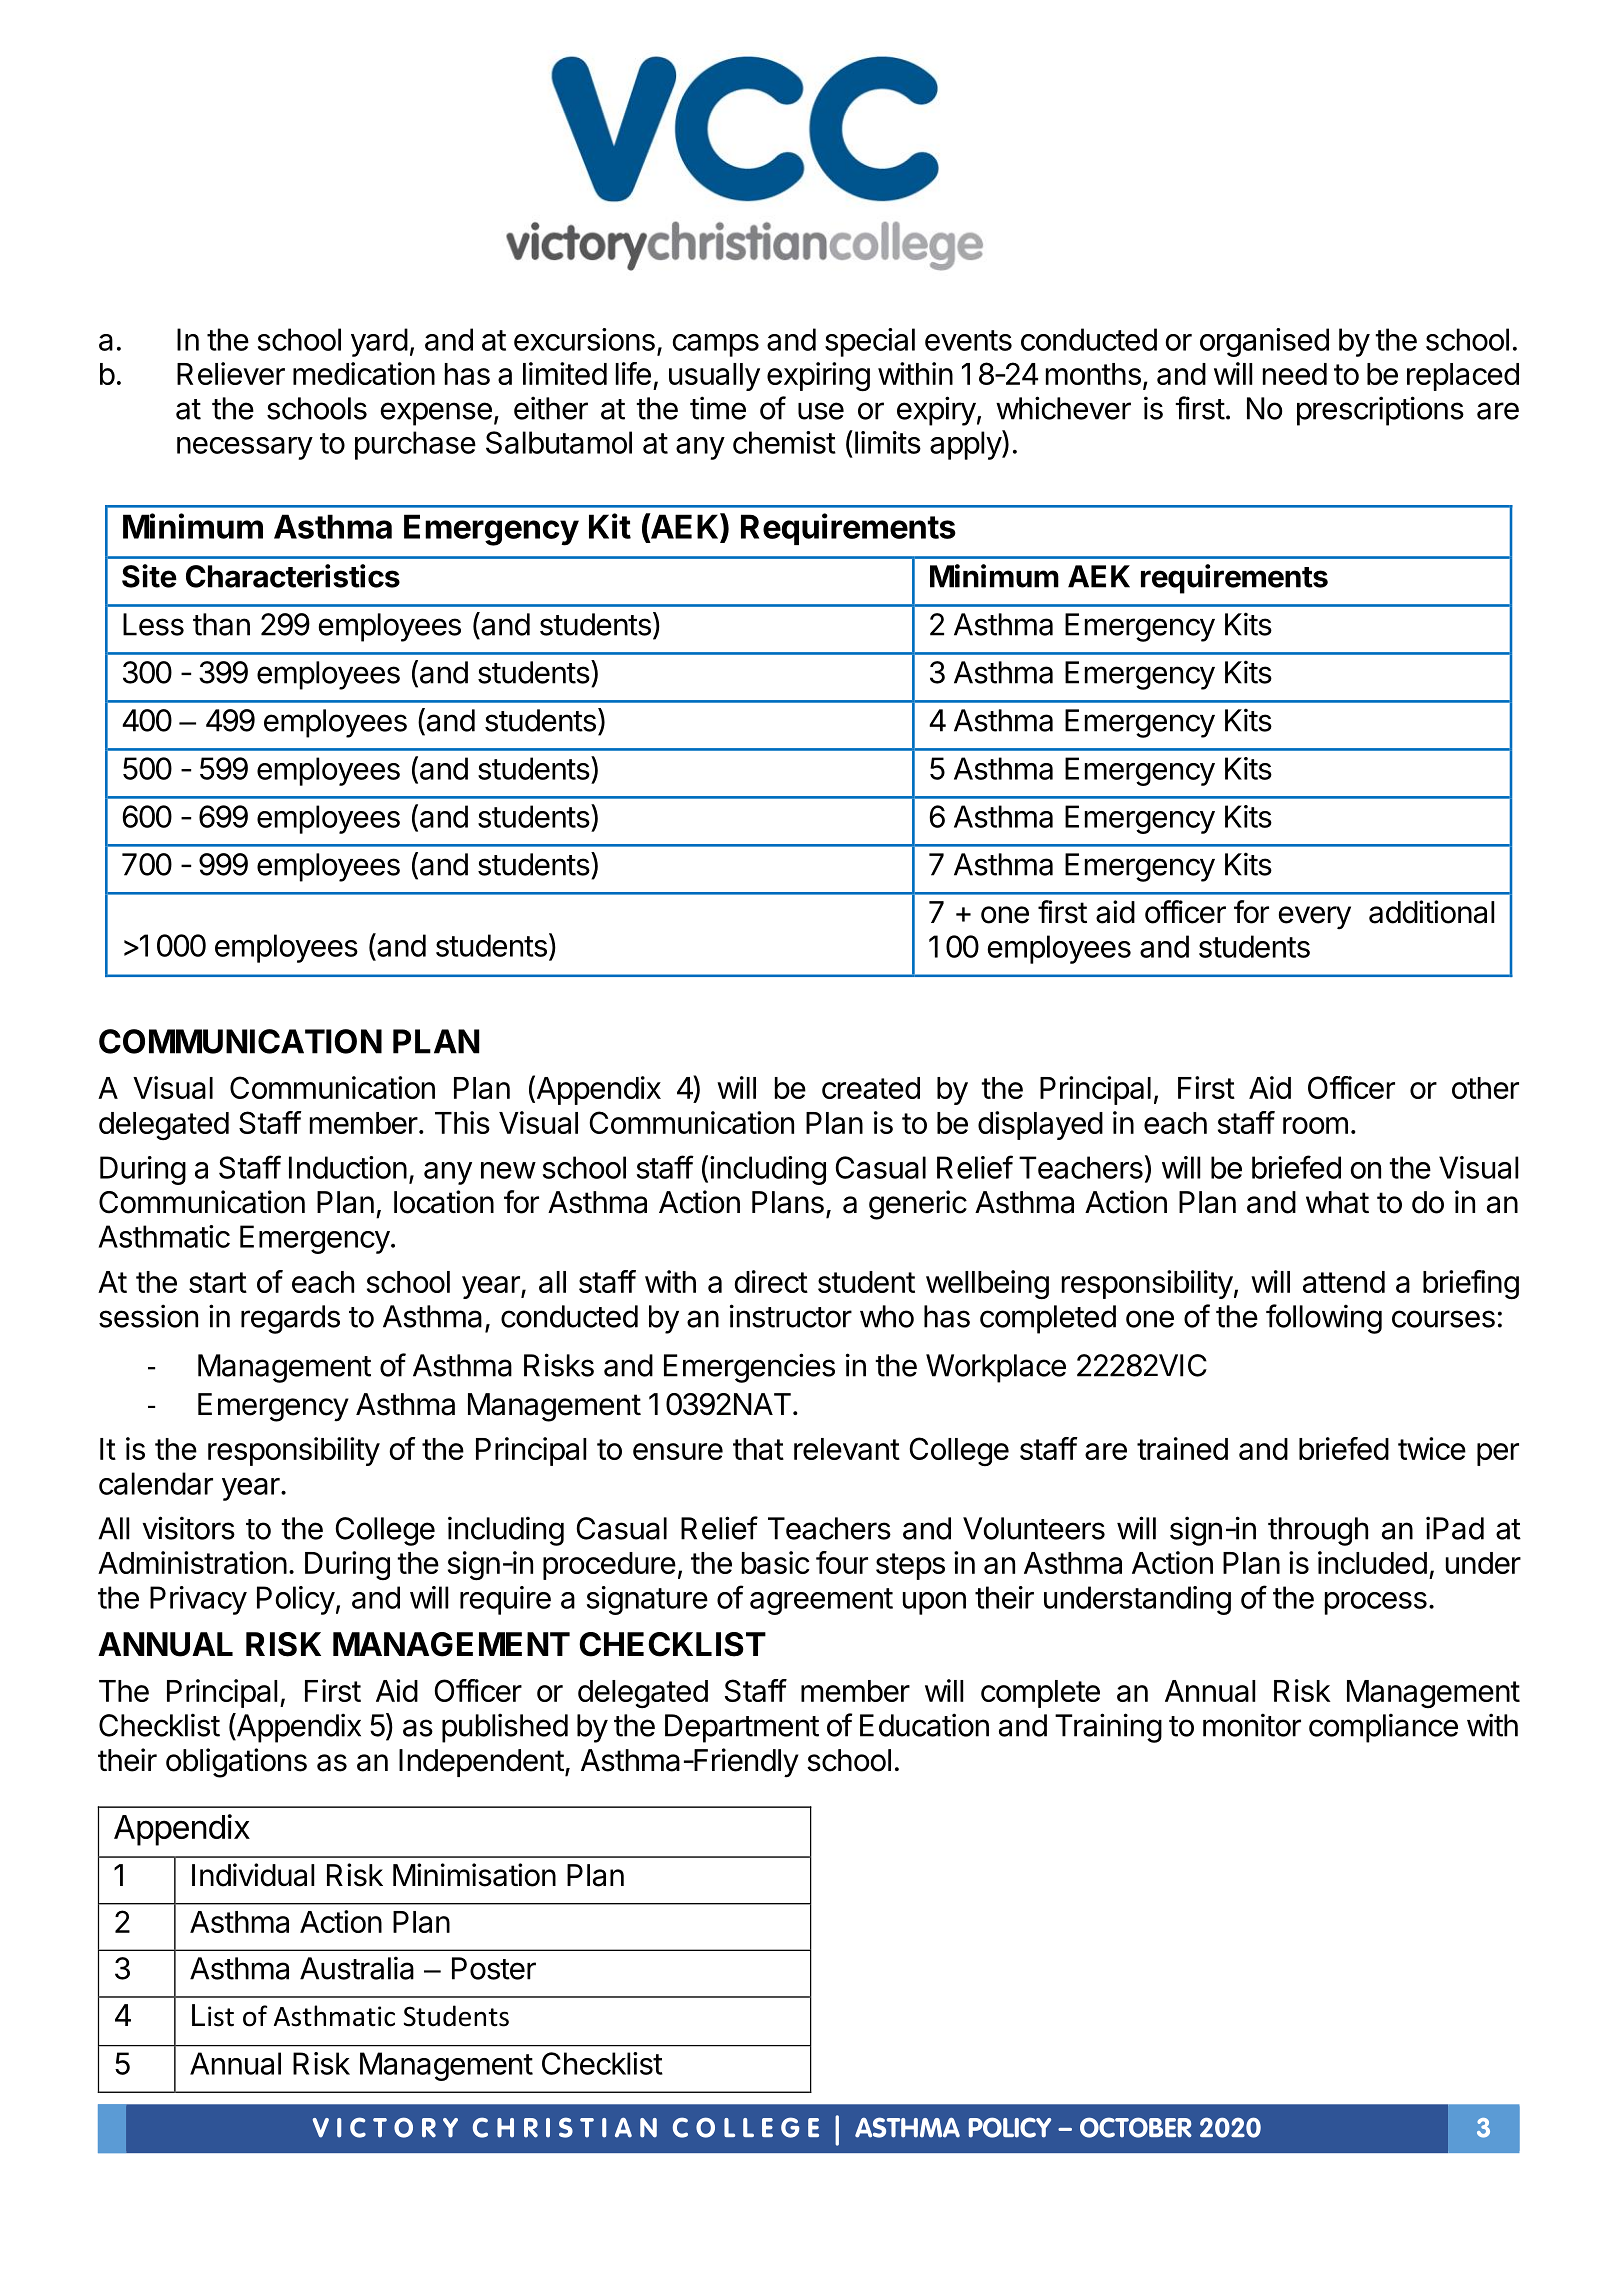  I want to click on medication, so click(364, 373).
